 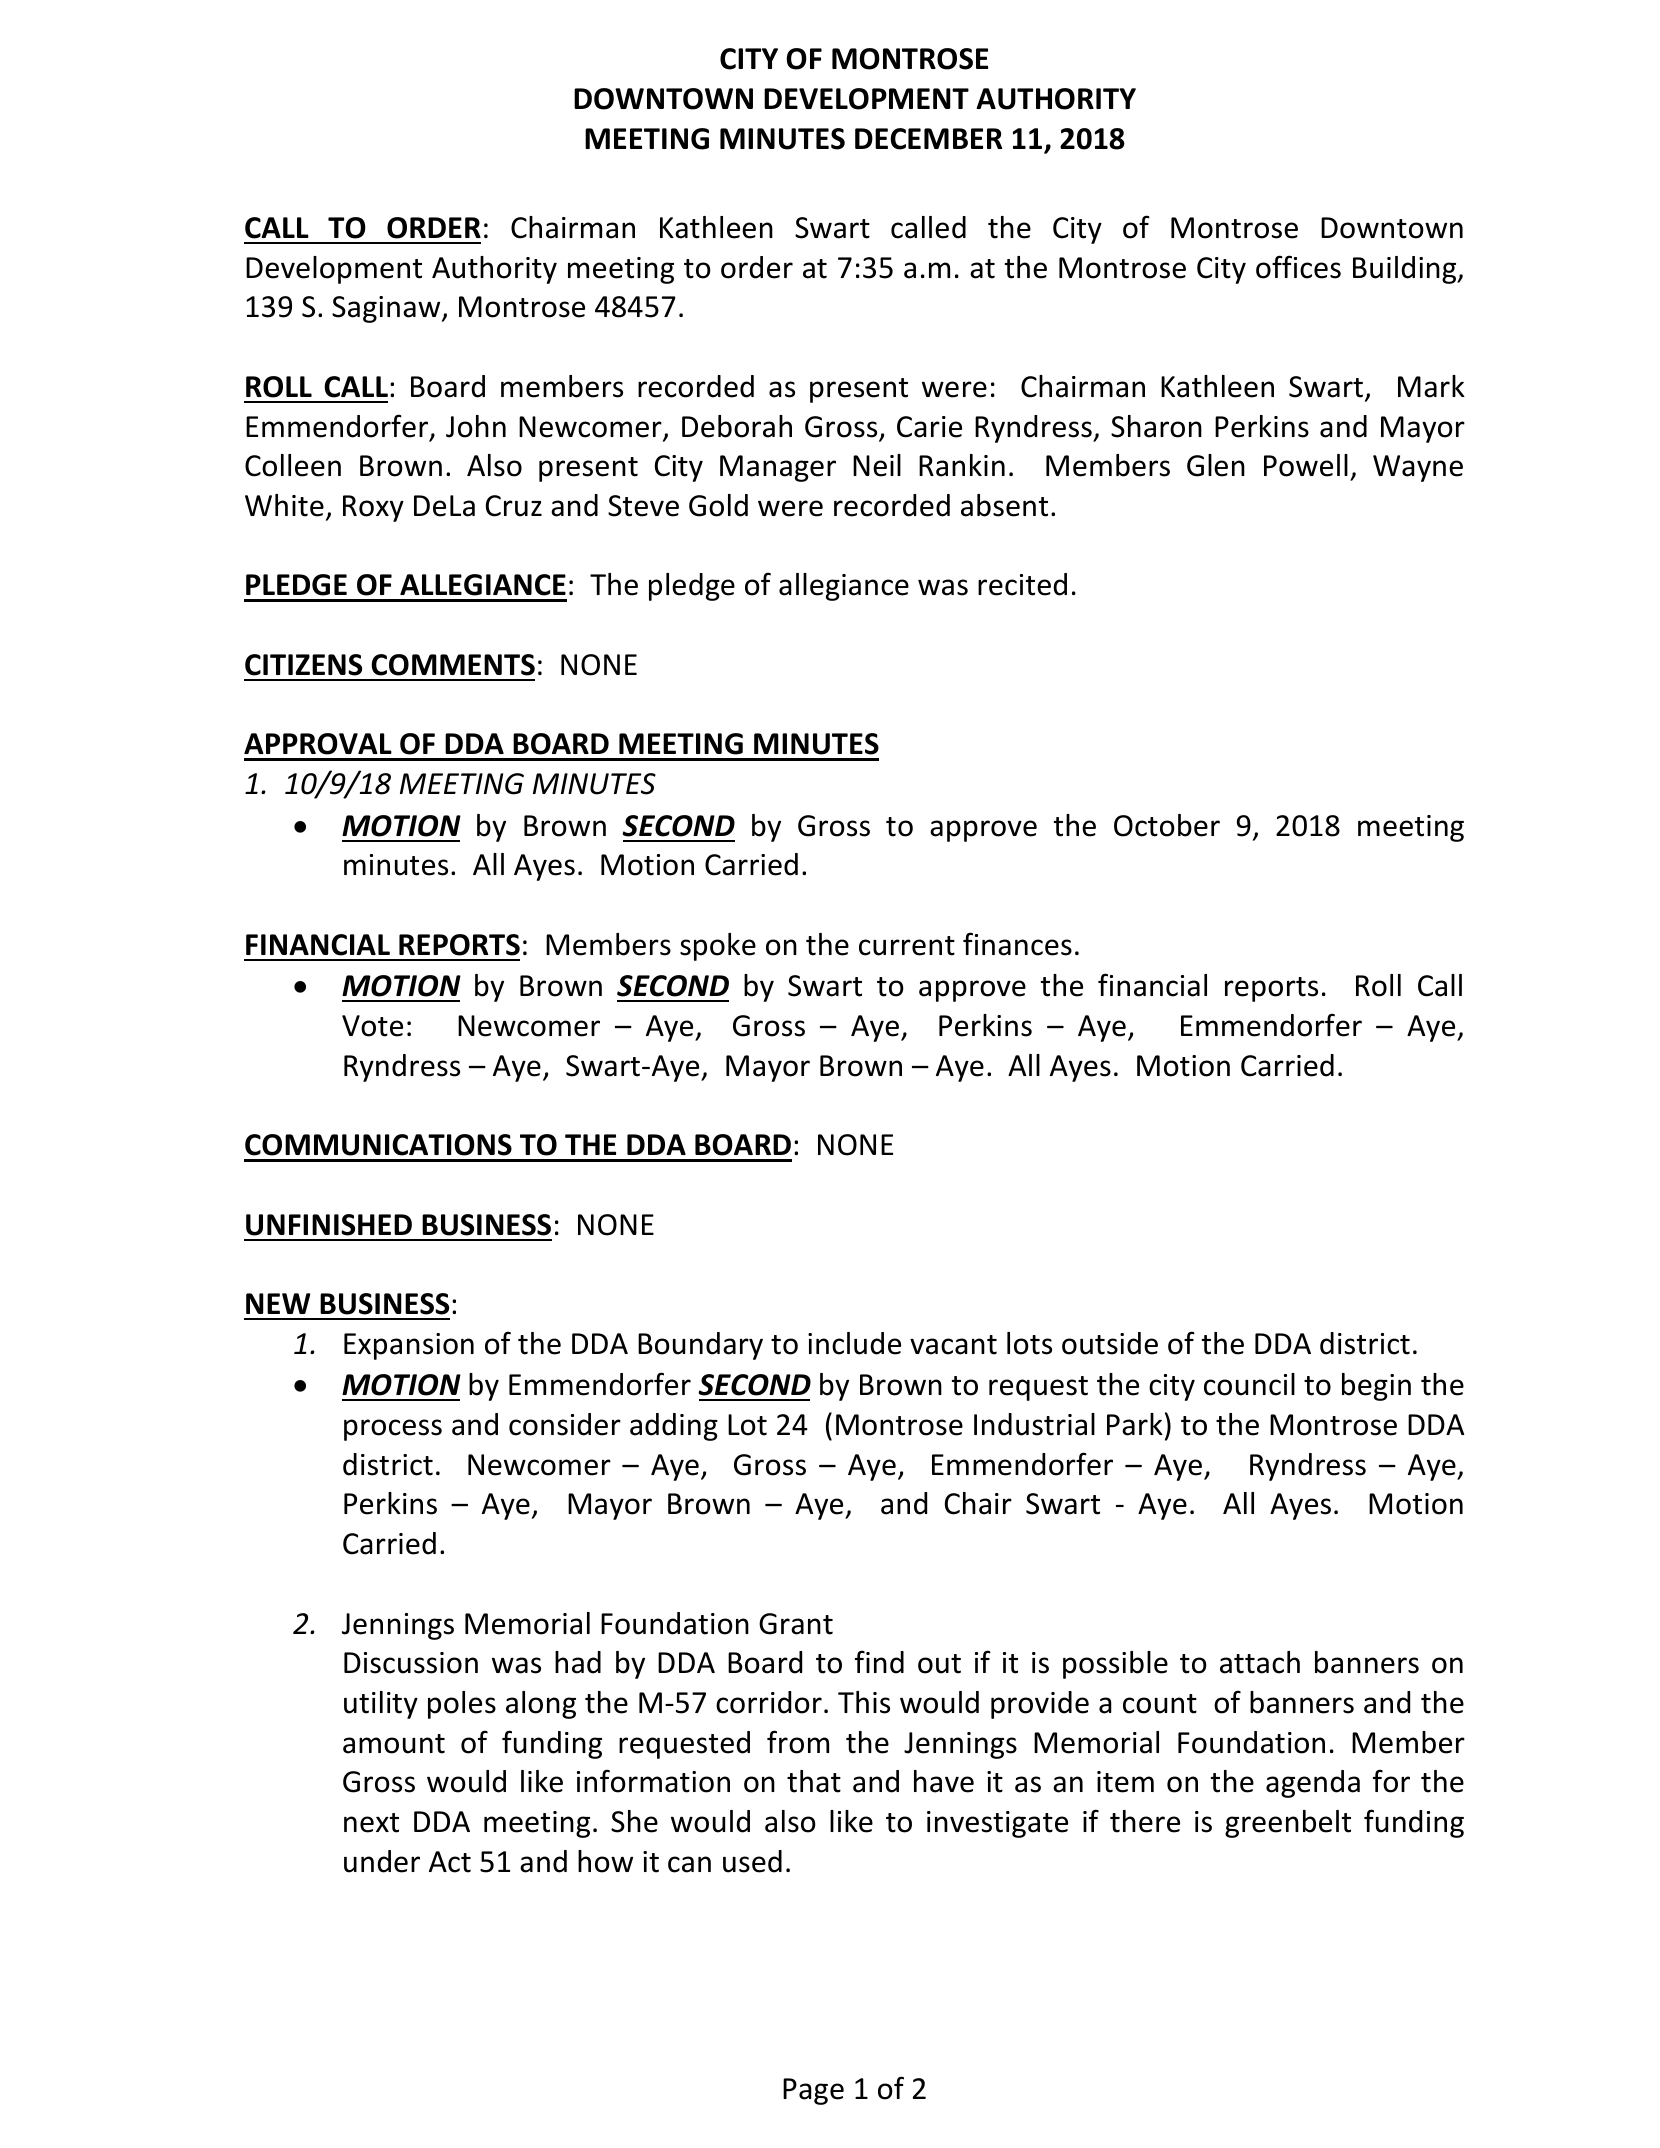 What do you see at coordinates (450, 1862) in the page?
I see `Act` at bounding box center [450, 1862].
